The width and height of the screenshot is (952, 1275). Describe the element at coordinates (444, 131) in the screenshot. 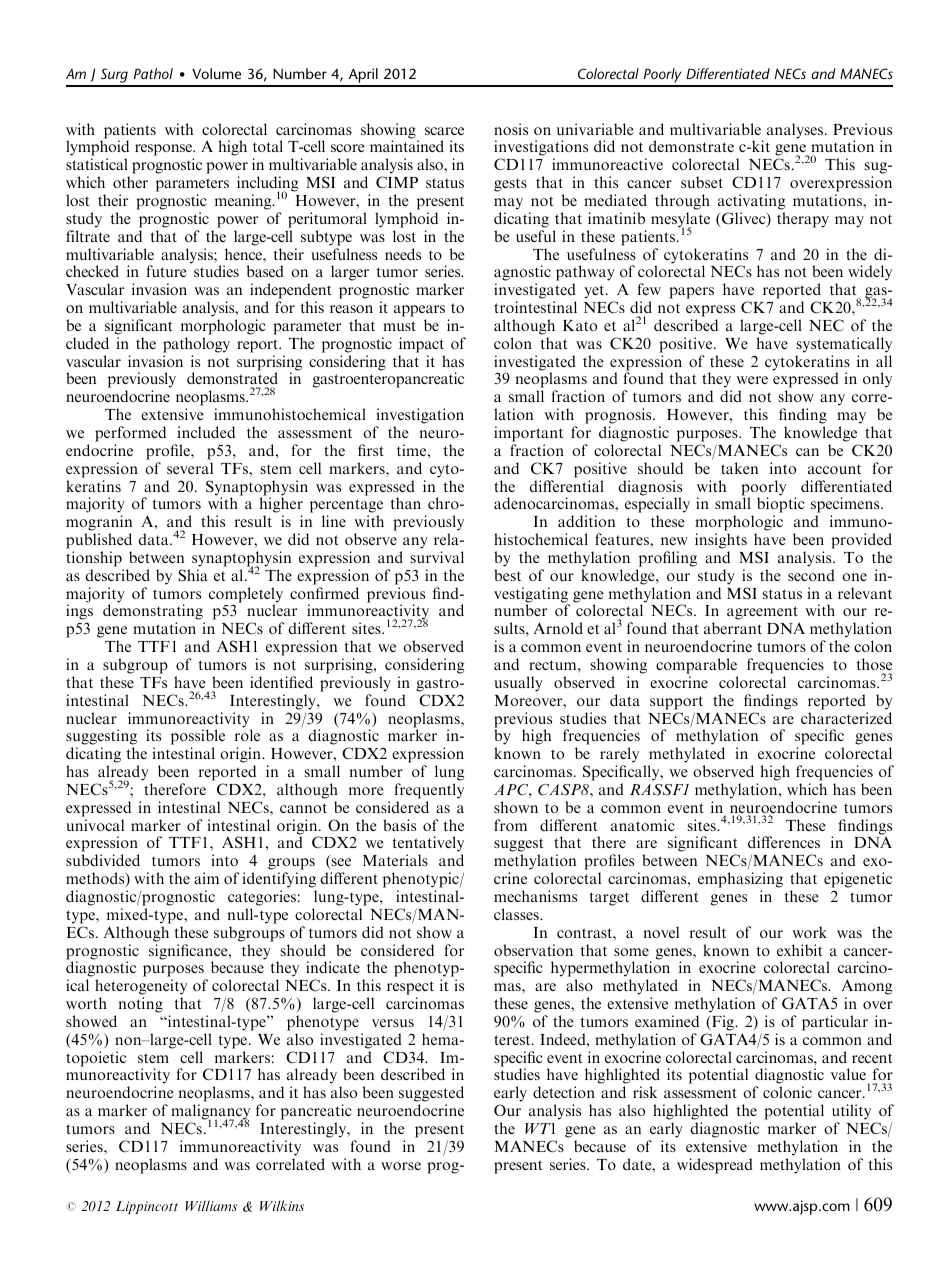

I see `scarce` at that location.
